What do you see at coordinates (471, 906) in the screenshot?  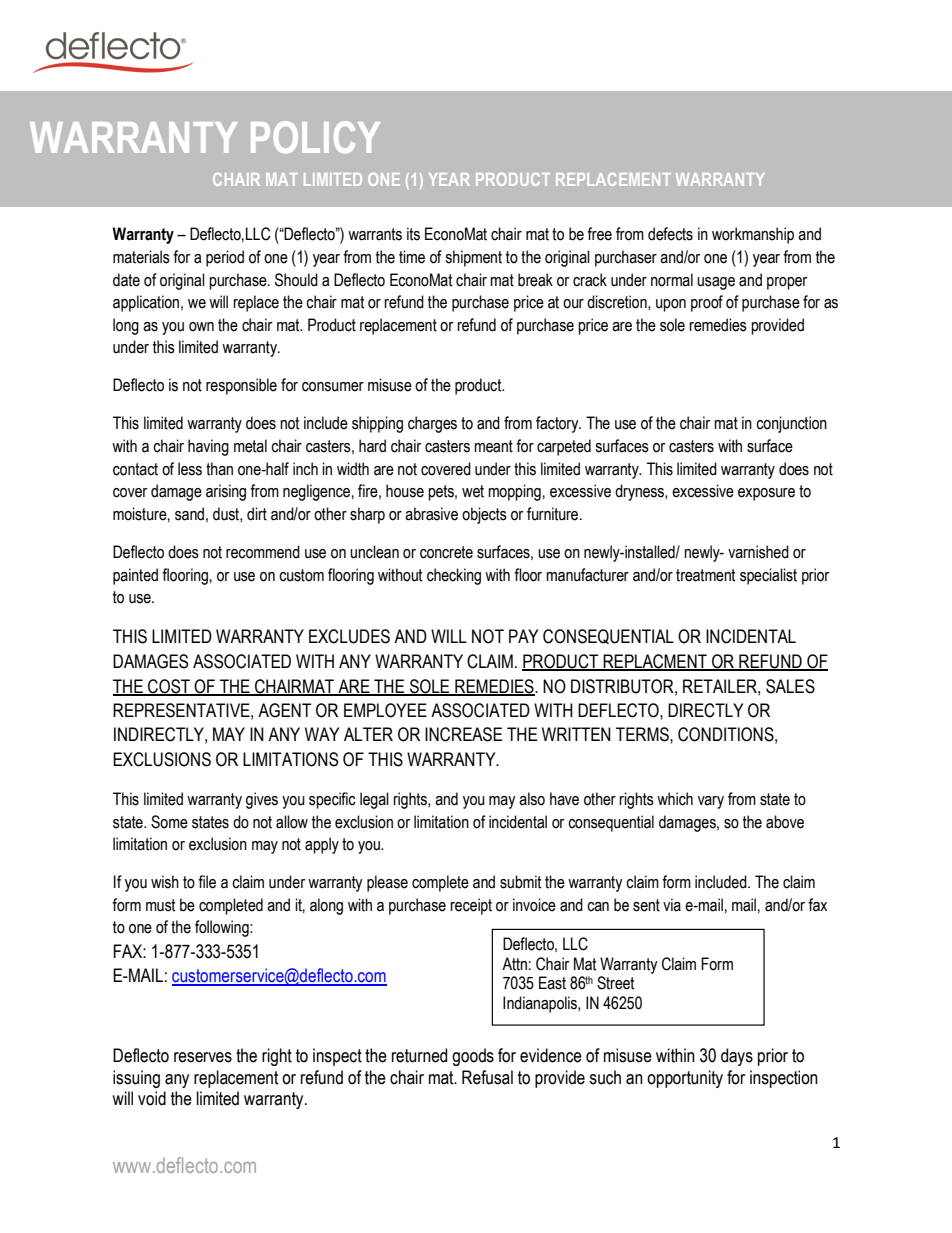 I see `receipt` at bounding box center [471, 906].
